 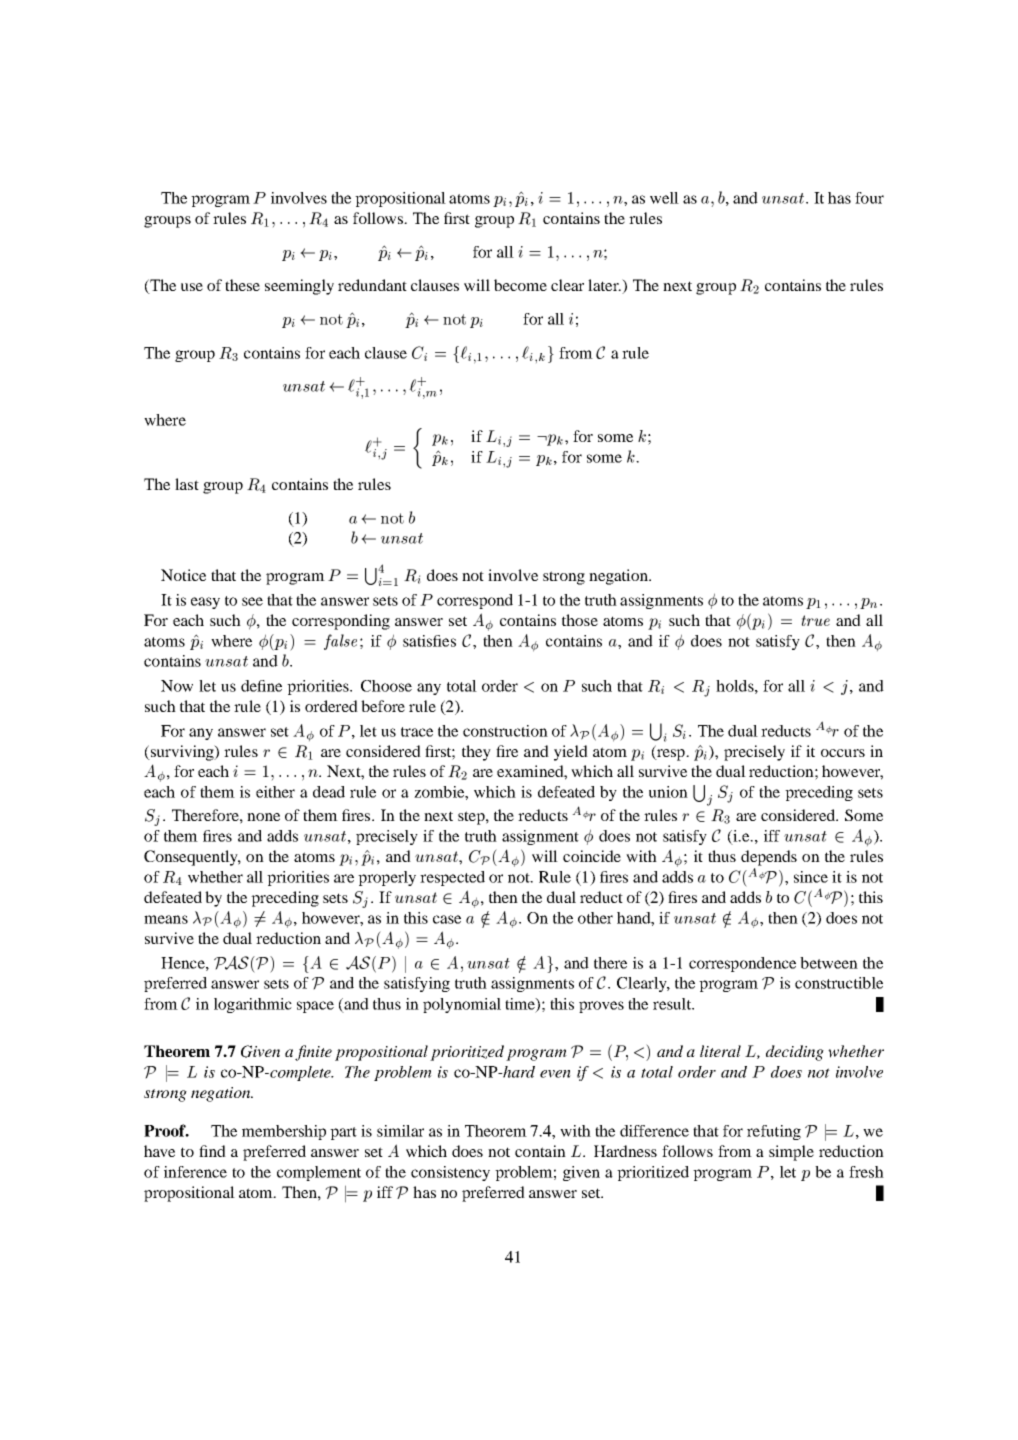 What do you see at coordinates (212, 1151) in the image?
I see `find` at bounding box center [212, 1151].
